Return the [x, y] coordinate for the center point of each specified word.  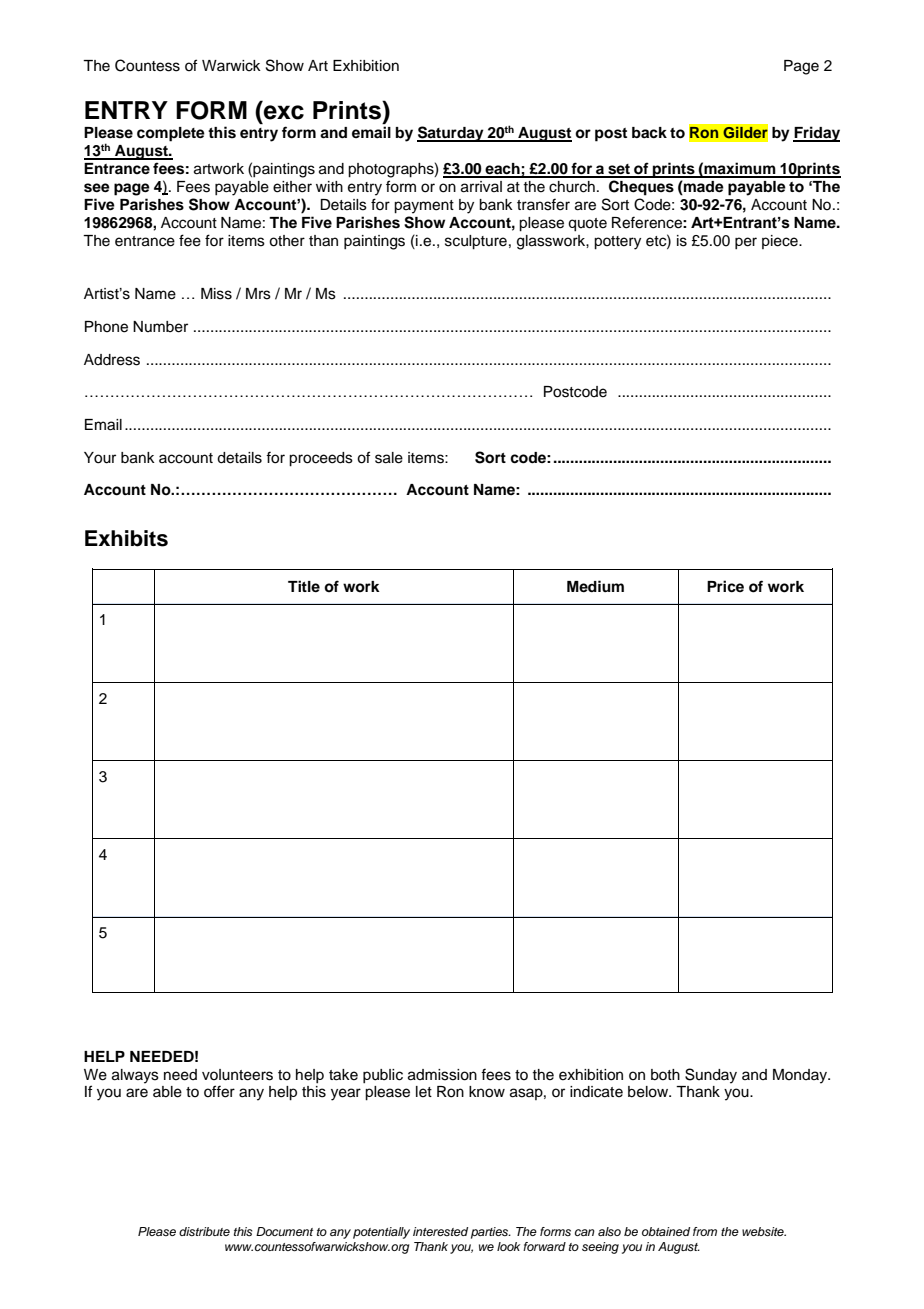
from [705, 1231]
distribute [204, 1231]
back [649, 133]
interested [440, 1231]
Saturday [451, 134]
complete [171, 134]
